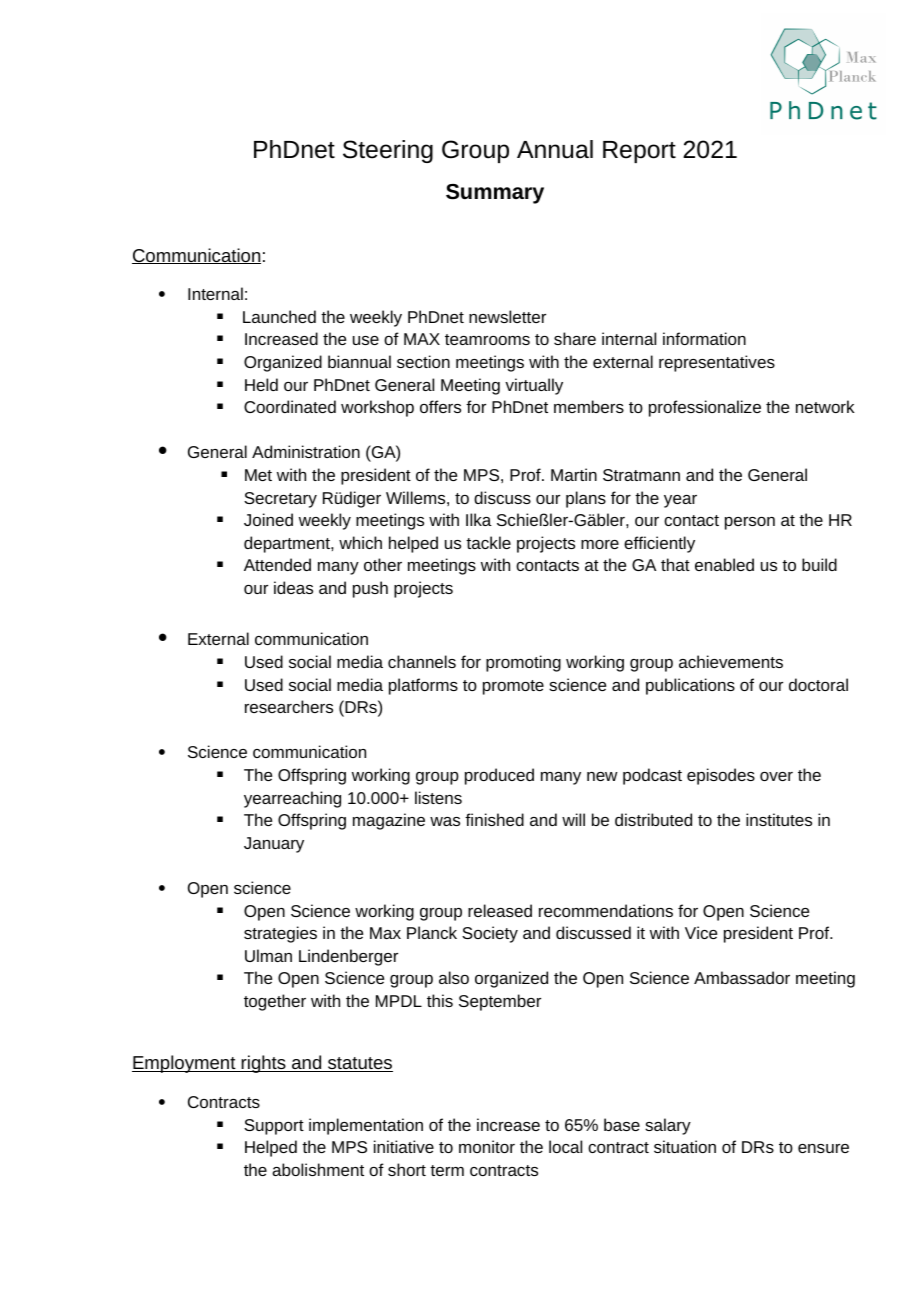 This screenshot has width=924, height=1308. What do you see at coordinates (388, 151) in the screenshot?
I see `Steering` at bounding box center [388, 151].
